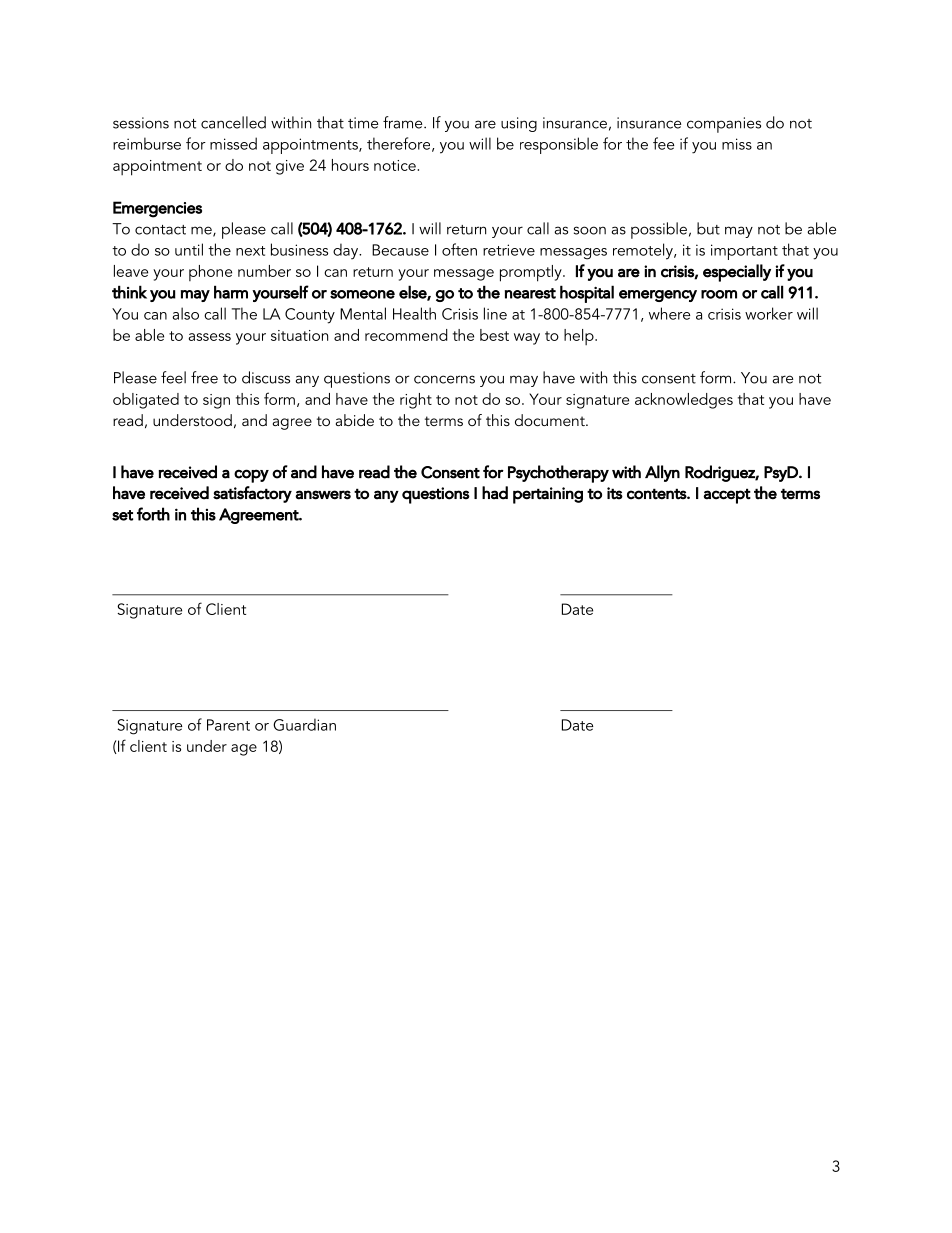 The width and height of the screenshot is (952, 1233). What do you see at coordinates (146, 401) in the screenshot?
I see `obligated` at bounding box center [146, 401].
